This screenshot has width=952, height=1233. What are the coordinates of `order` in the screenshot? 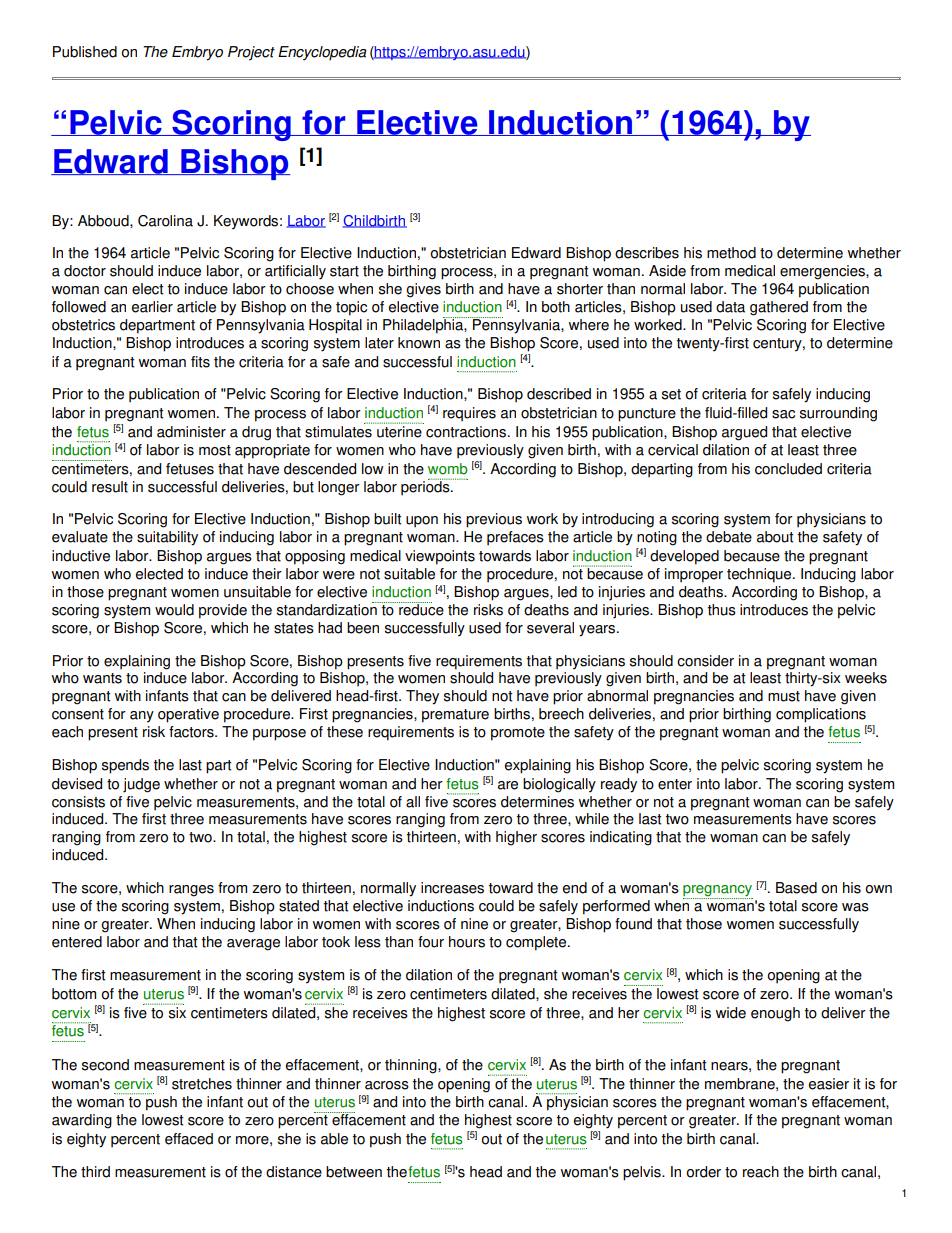 It's located at (703, 1172).
